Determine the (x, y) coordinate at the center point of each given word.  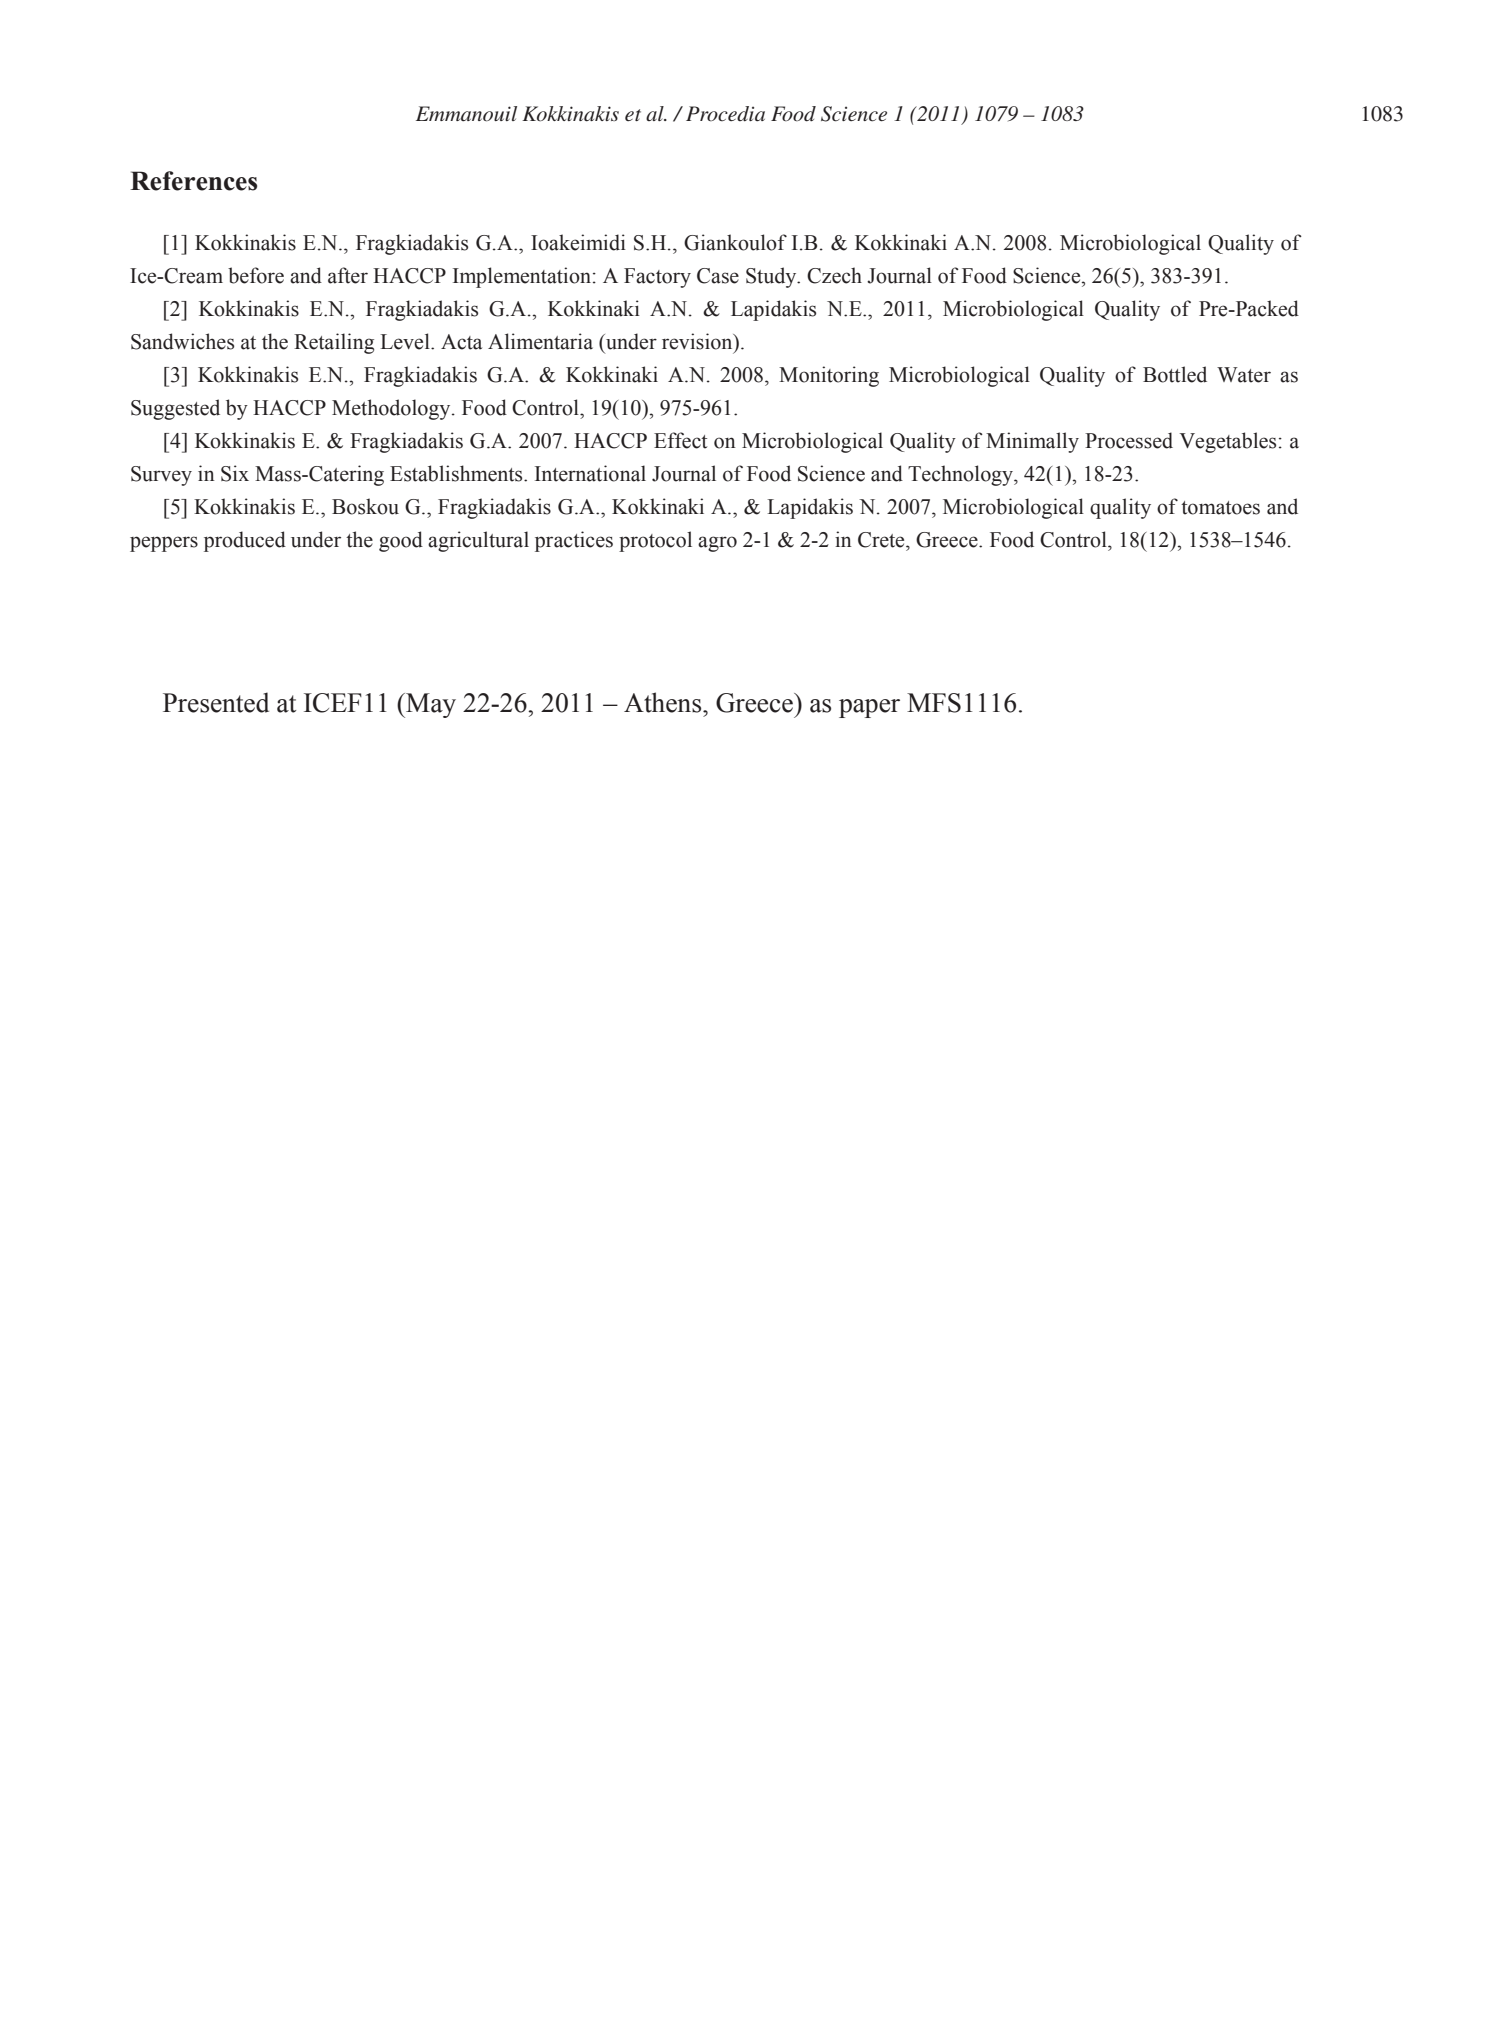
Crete (882, 540)
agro (717, 544)
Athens (664, 702)
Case (718, 276)
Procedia (725, 114)
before (256, 275)
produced (245, 541)
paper (869, 708)
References (193, 181)
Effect (681, 440)
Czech (834, 275)
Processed (1129, 440)
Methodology (392, 409)
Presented (216, 702)
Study (772, 277)
